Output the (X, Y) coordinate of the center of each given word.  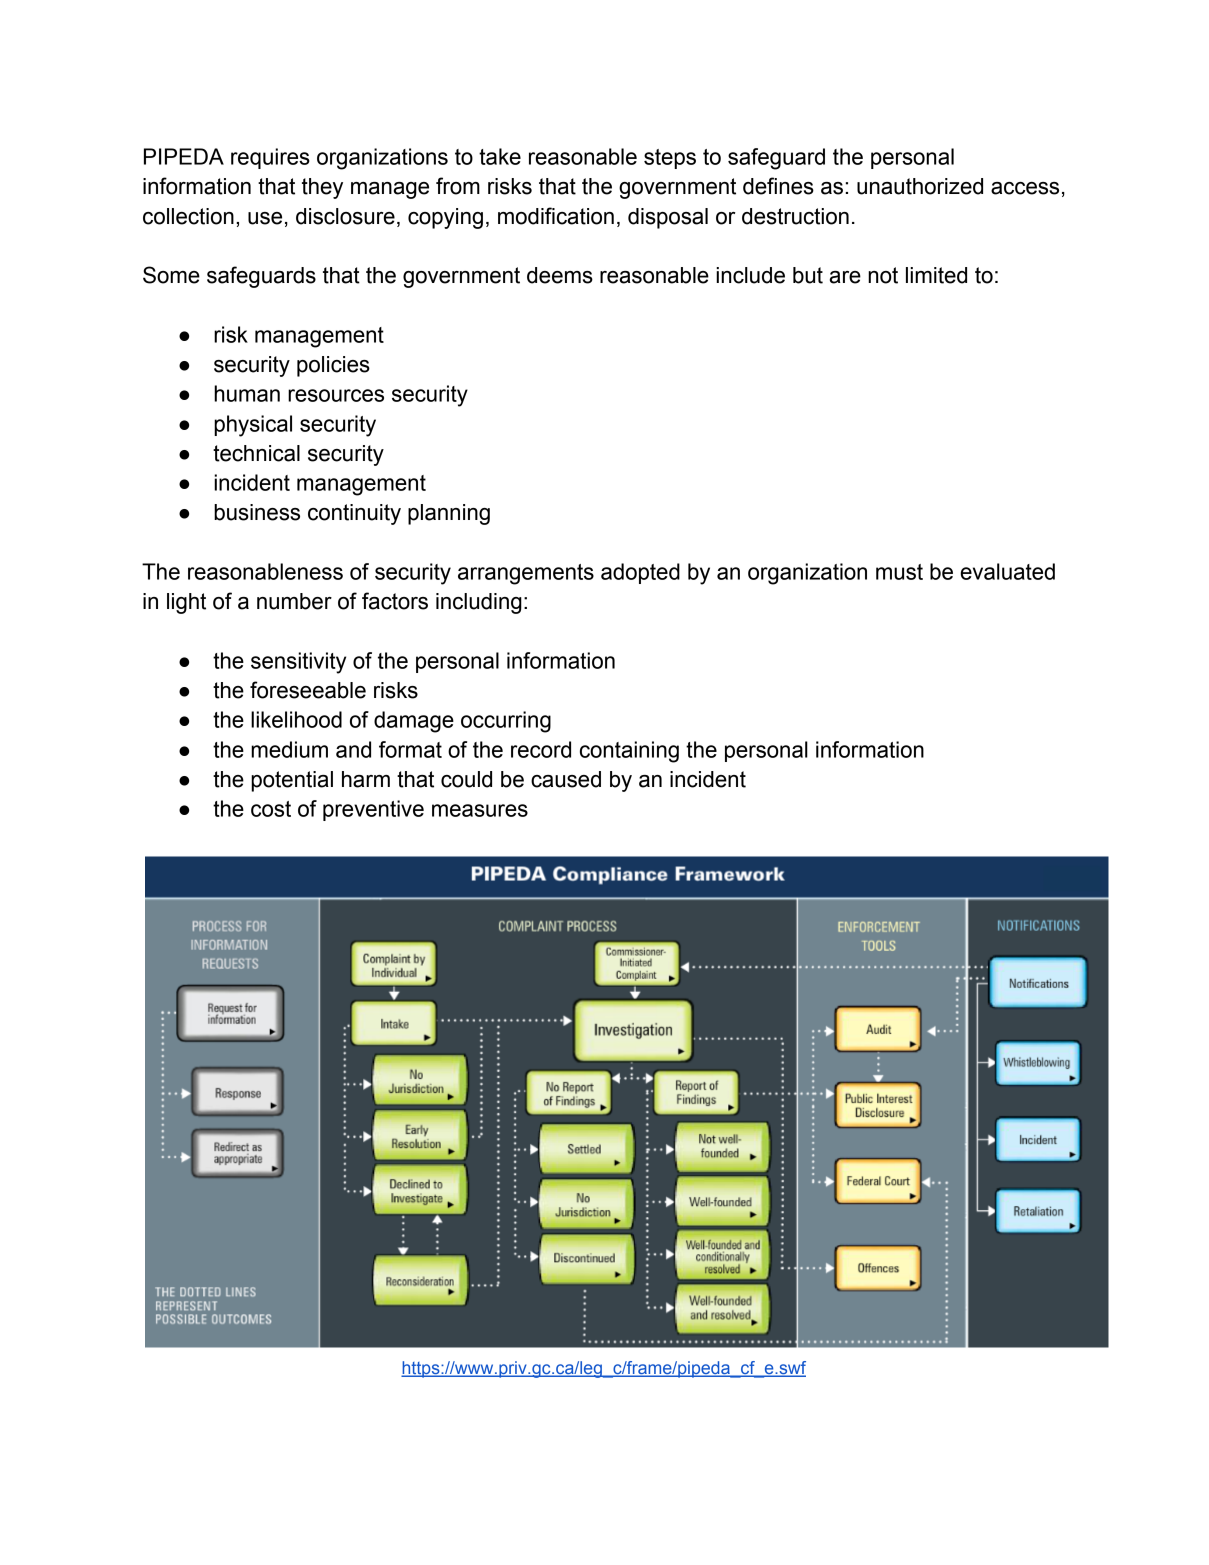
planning (449, 514)
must (899, 572)
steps (670, 159)
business (257, 512)
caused (566, 779)
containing (629, 752)
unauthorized (920, 186)
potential (292, 781)
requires (270, 158)
